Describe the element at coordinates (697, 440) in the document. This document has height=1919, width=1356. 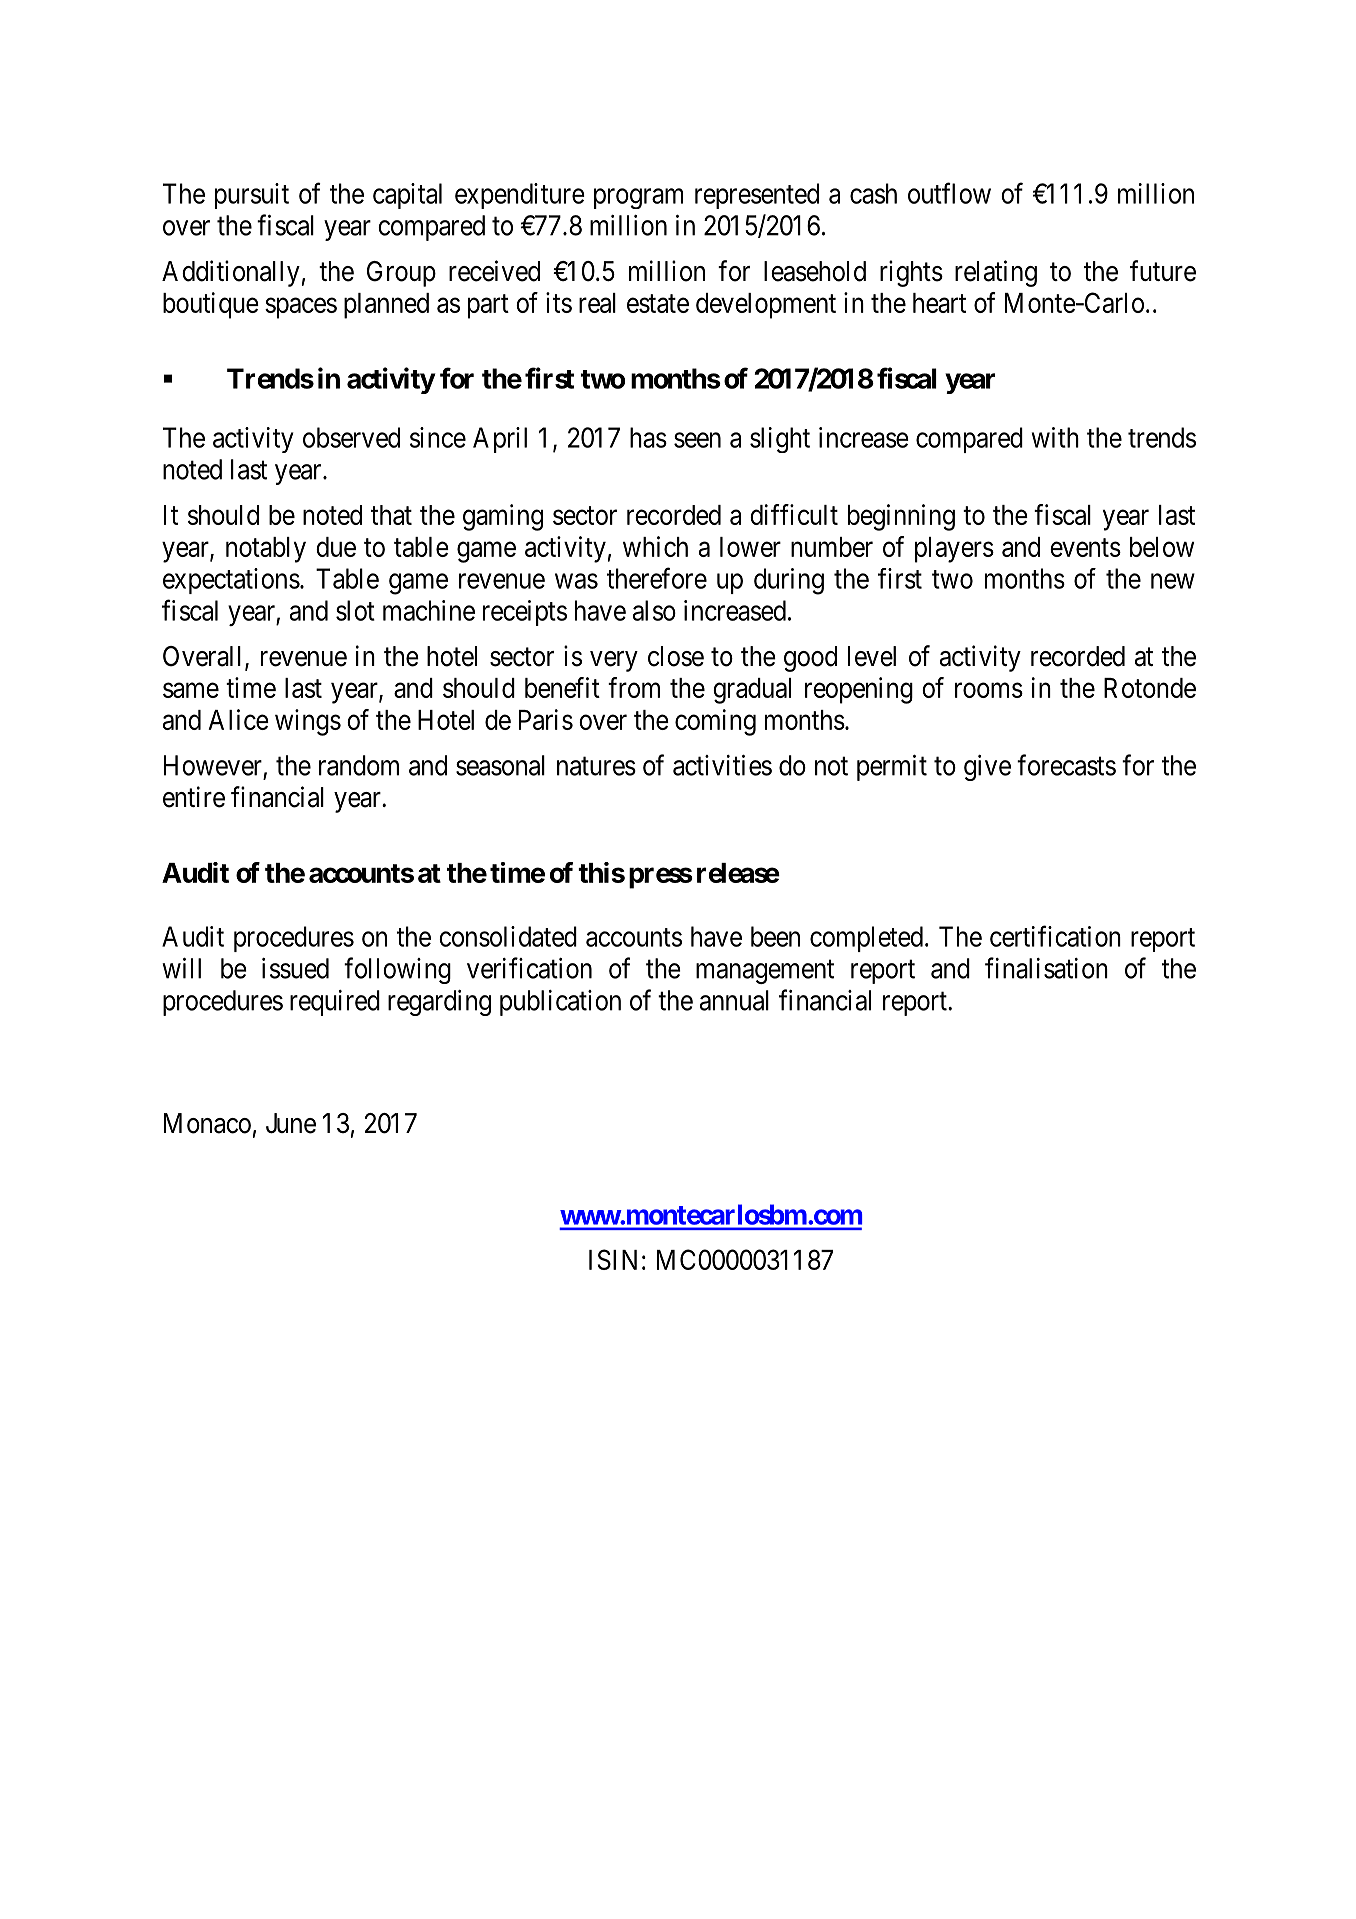
I see `seen` at that location.
